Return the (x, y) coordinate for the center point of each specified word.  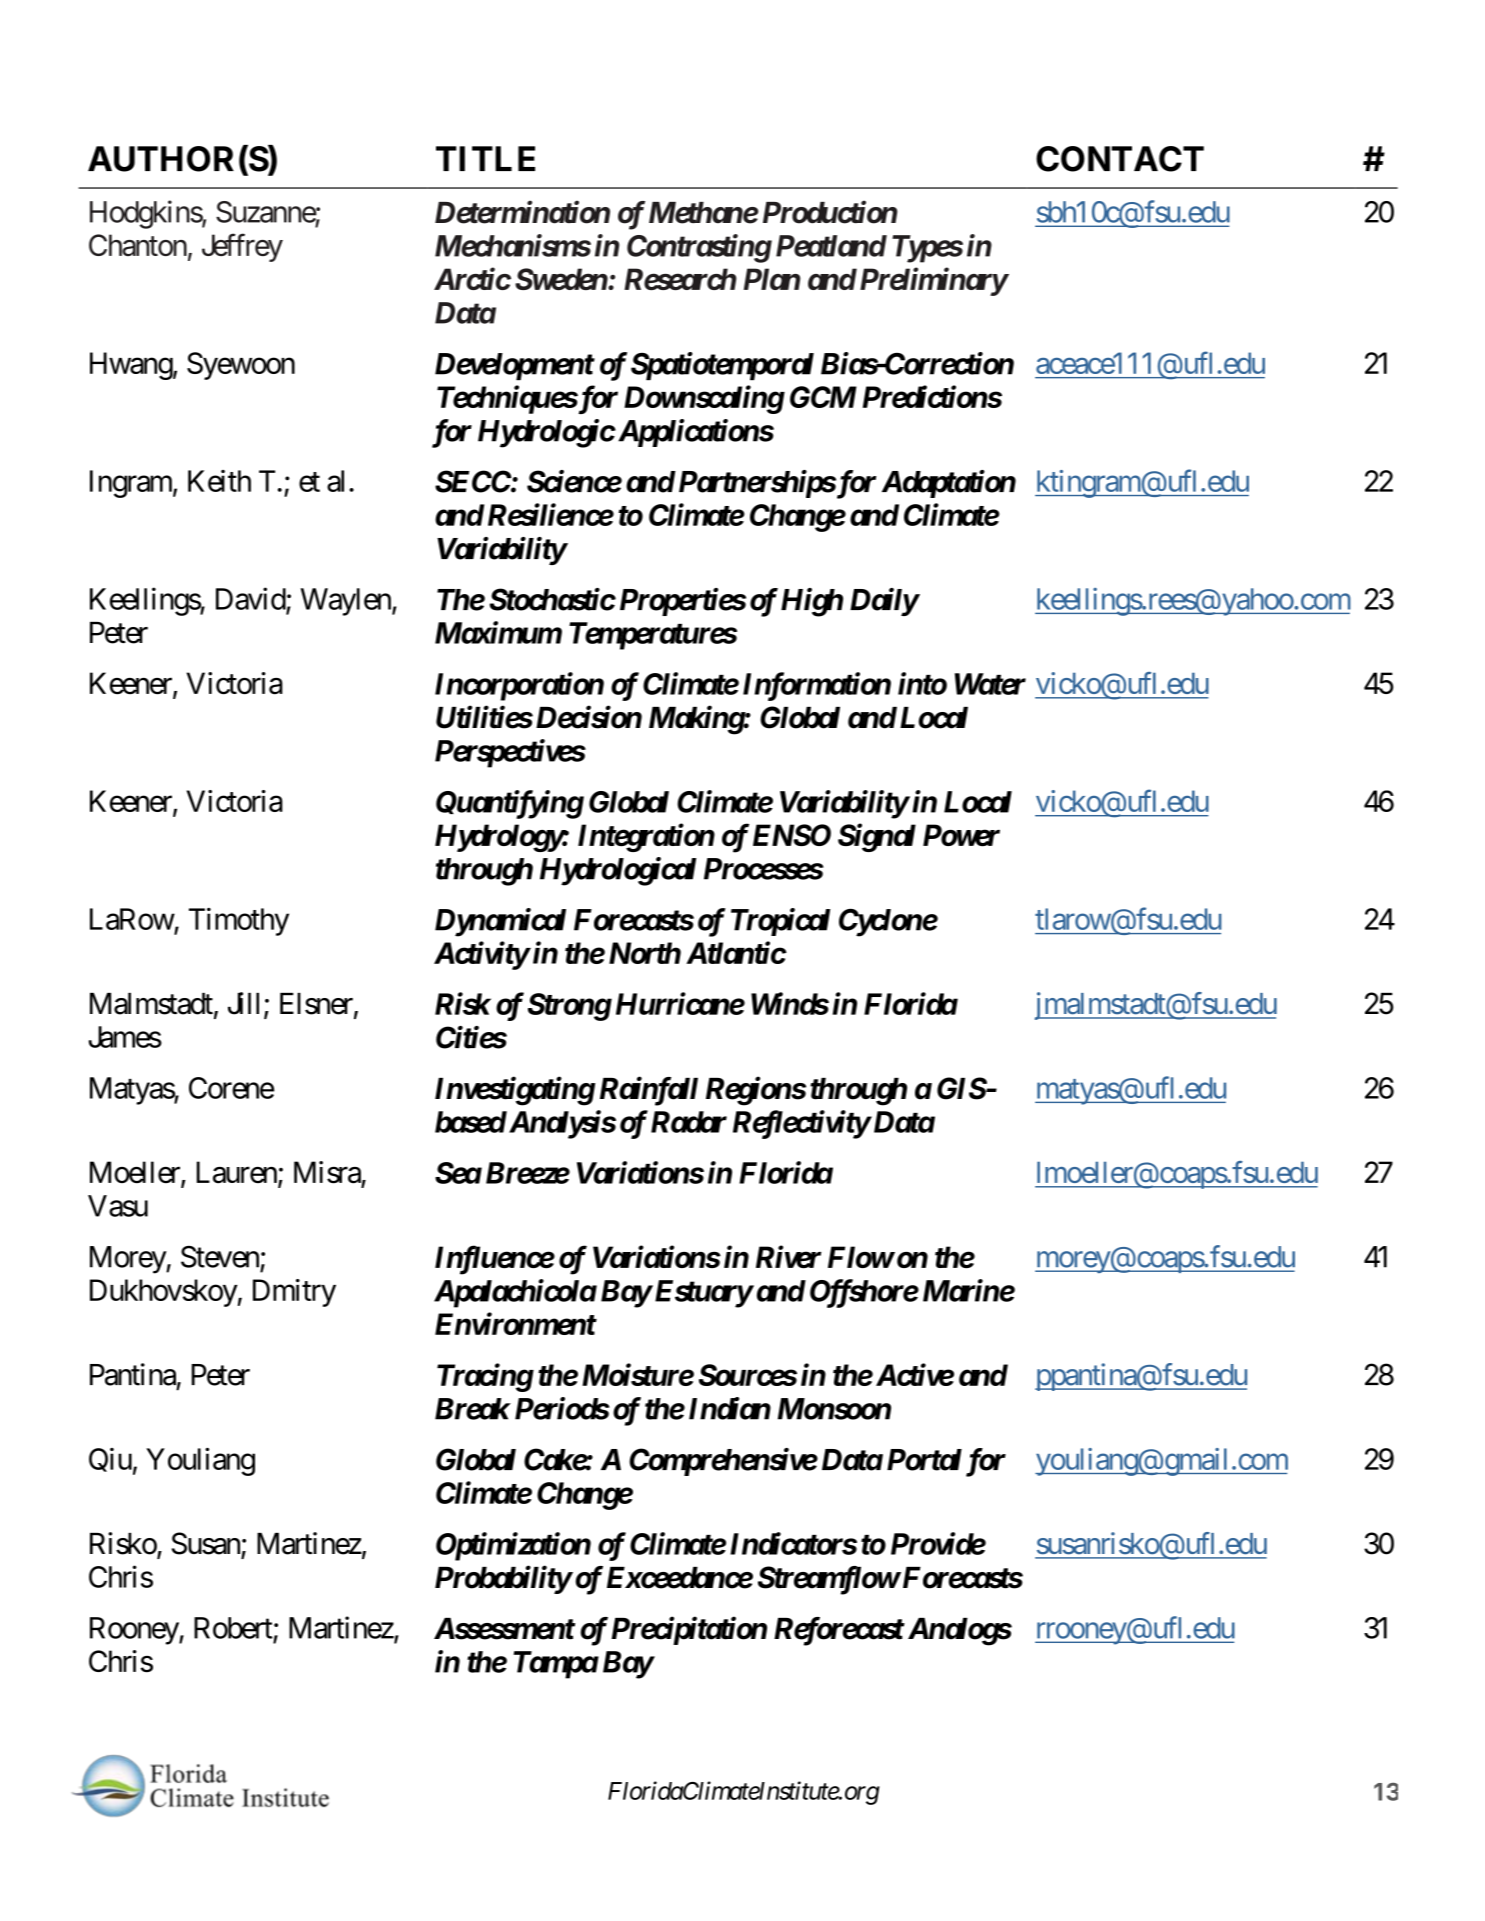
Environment (515, 1323)
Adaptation (949, 484)
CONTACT (1120, 159)
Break (472, 1409)
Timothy (239, 922)
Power (961, 835)
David (251, 599)
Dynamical (500, 922)
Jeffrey (242, 247)
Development (514, 366)
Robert (233, 1628)
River (788, 1257)
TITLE (485, 158)
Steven (220, 1257)
